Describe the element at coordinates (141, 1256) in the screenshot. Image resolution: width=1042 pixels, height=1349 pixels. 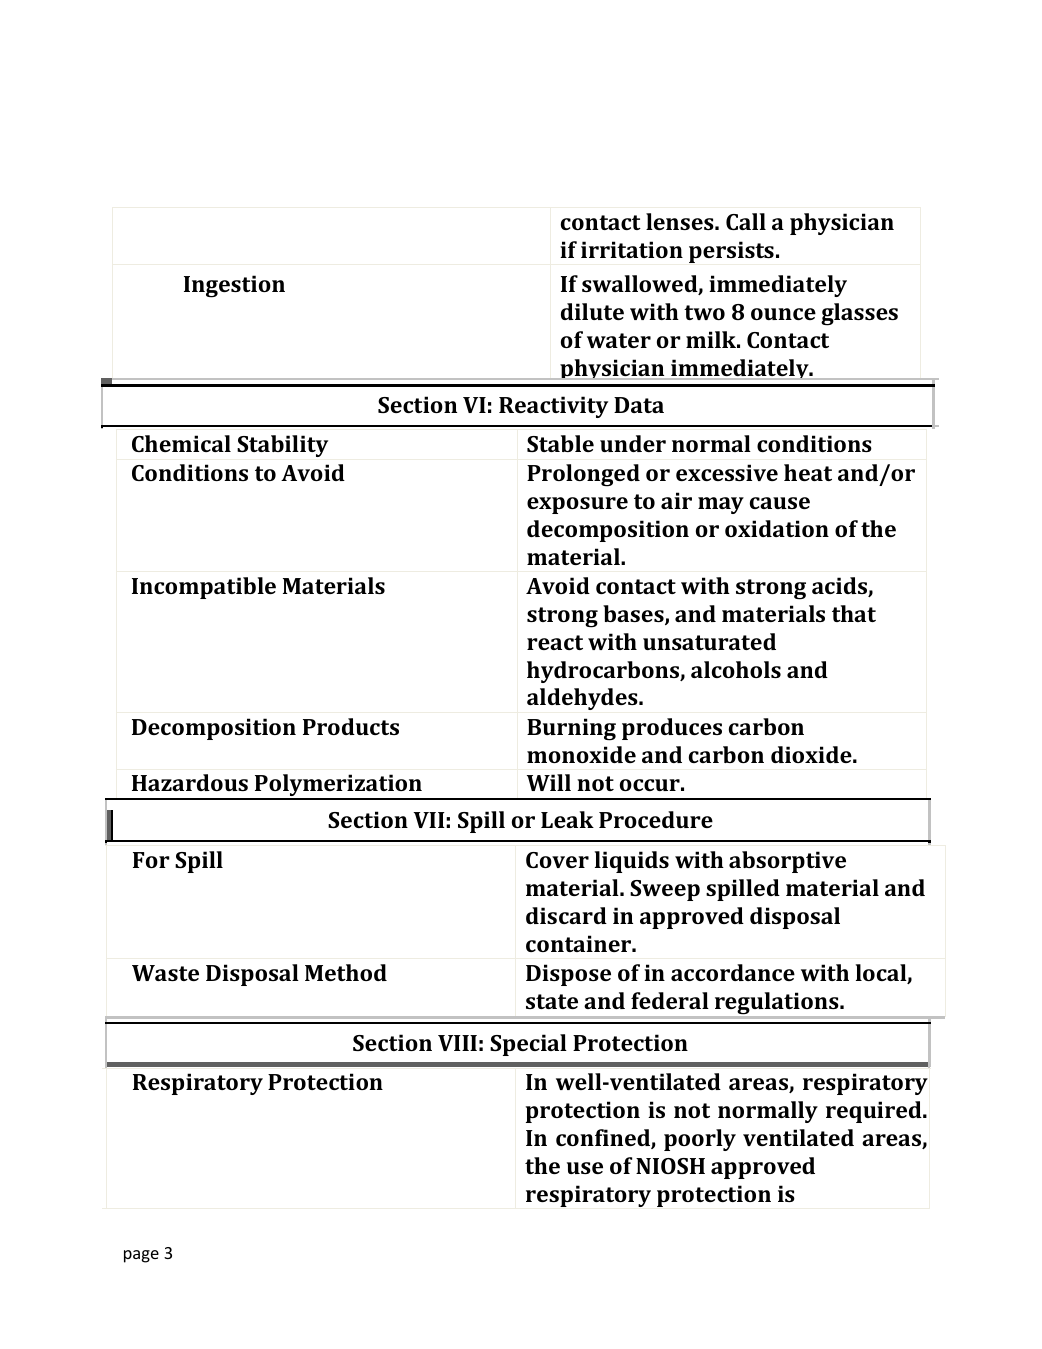
I see `page` at that location.
